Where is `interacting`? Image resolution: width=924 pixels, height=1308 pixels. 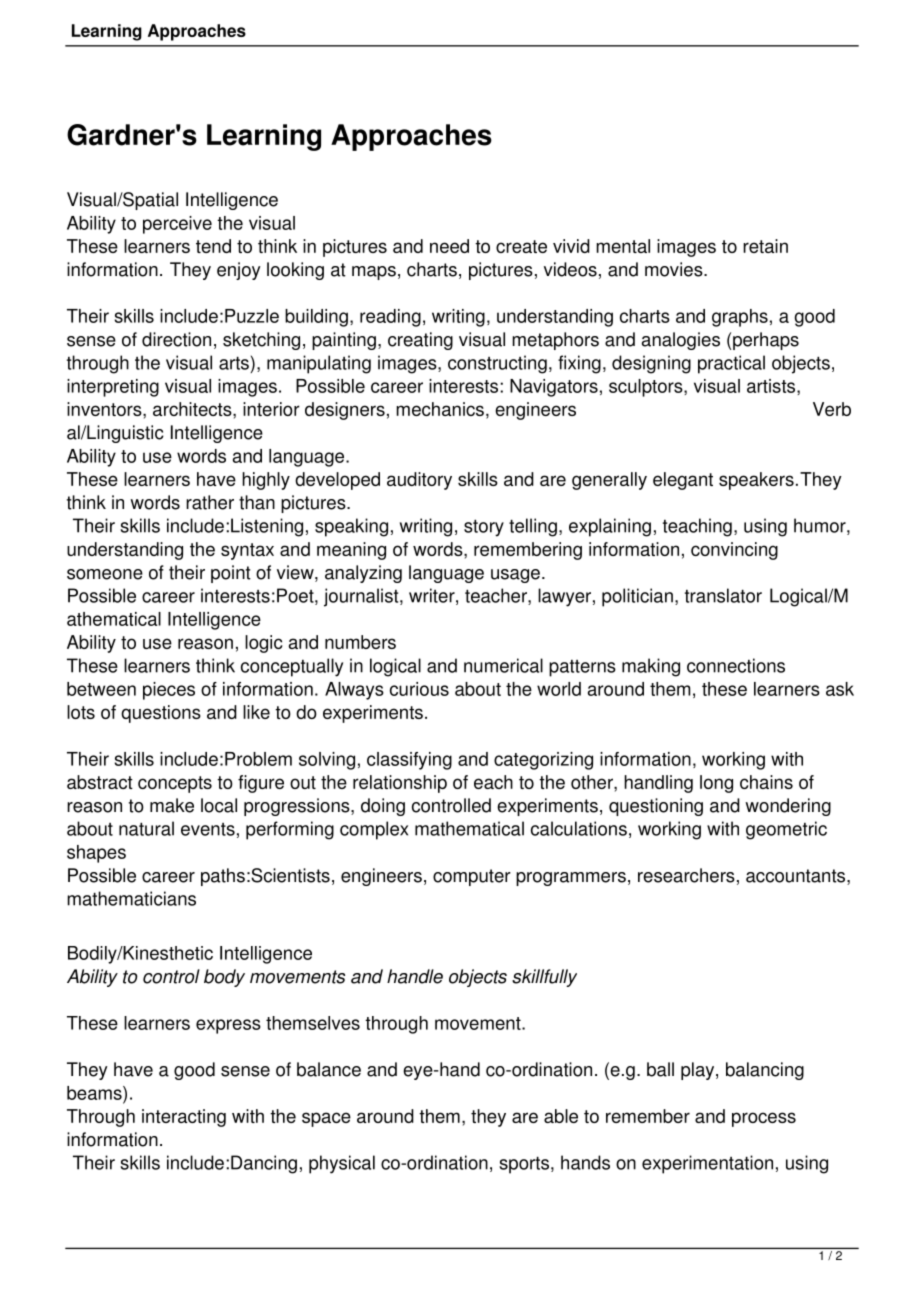
interacting is located at coordinates (184, 1118).
